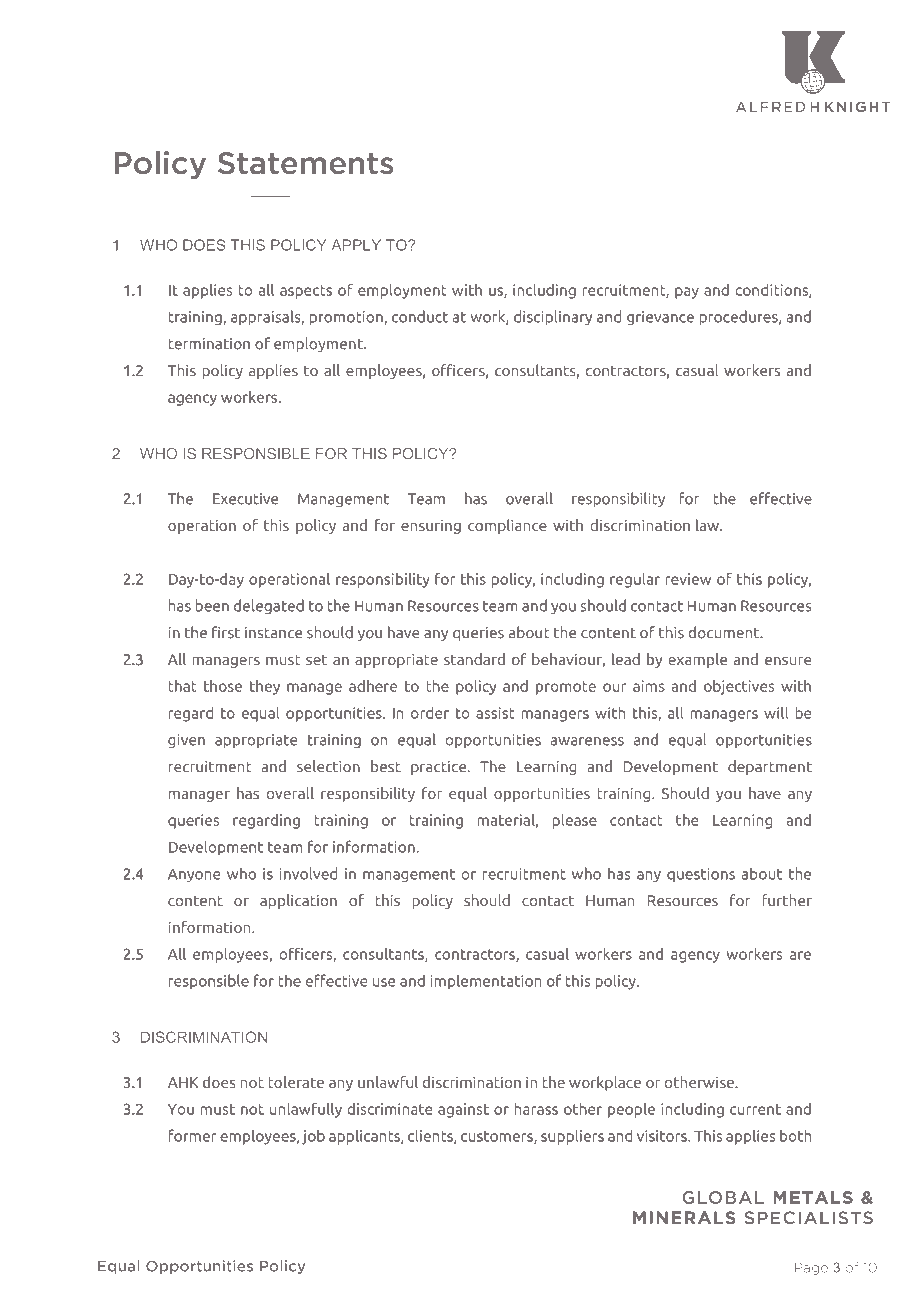  I want to click on Executive, so click(245, 499).
